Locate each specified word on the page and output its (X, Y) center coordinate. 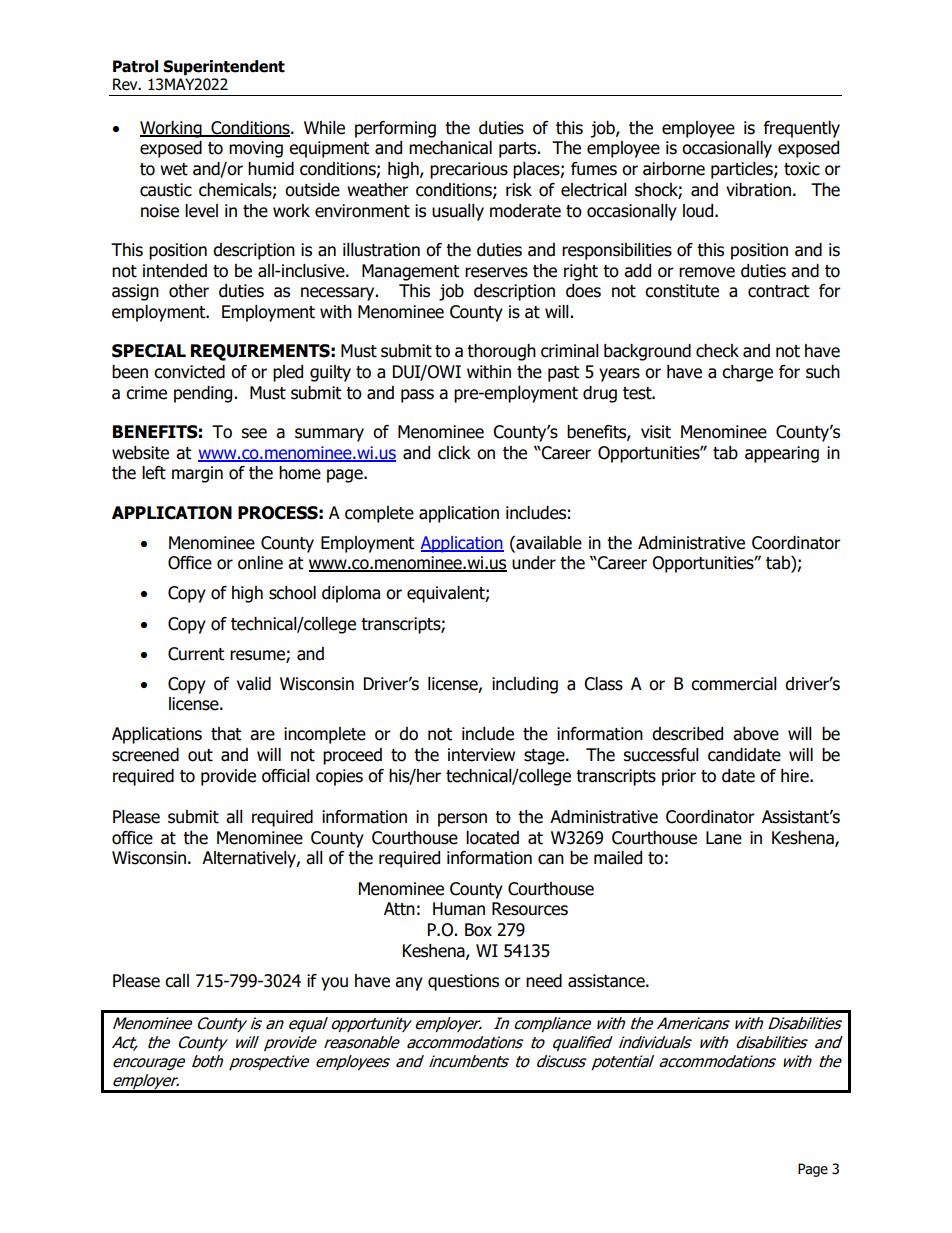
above (756, 734)
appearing (782, 454)
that (226, 734)
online (260, 563)
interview (481, 755)
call (177, 981)
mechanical (450, 148)
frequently (802, 129)
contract (778, 291)
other (189, 291)
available (548, 543)
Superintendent (224, 67)
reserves (496, 272)
